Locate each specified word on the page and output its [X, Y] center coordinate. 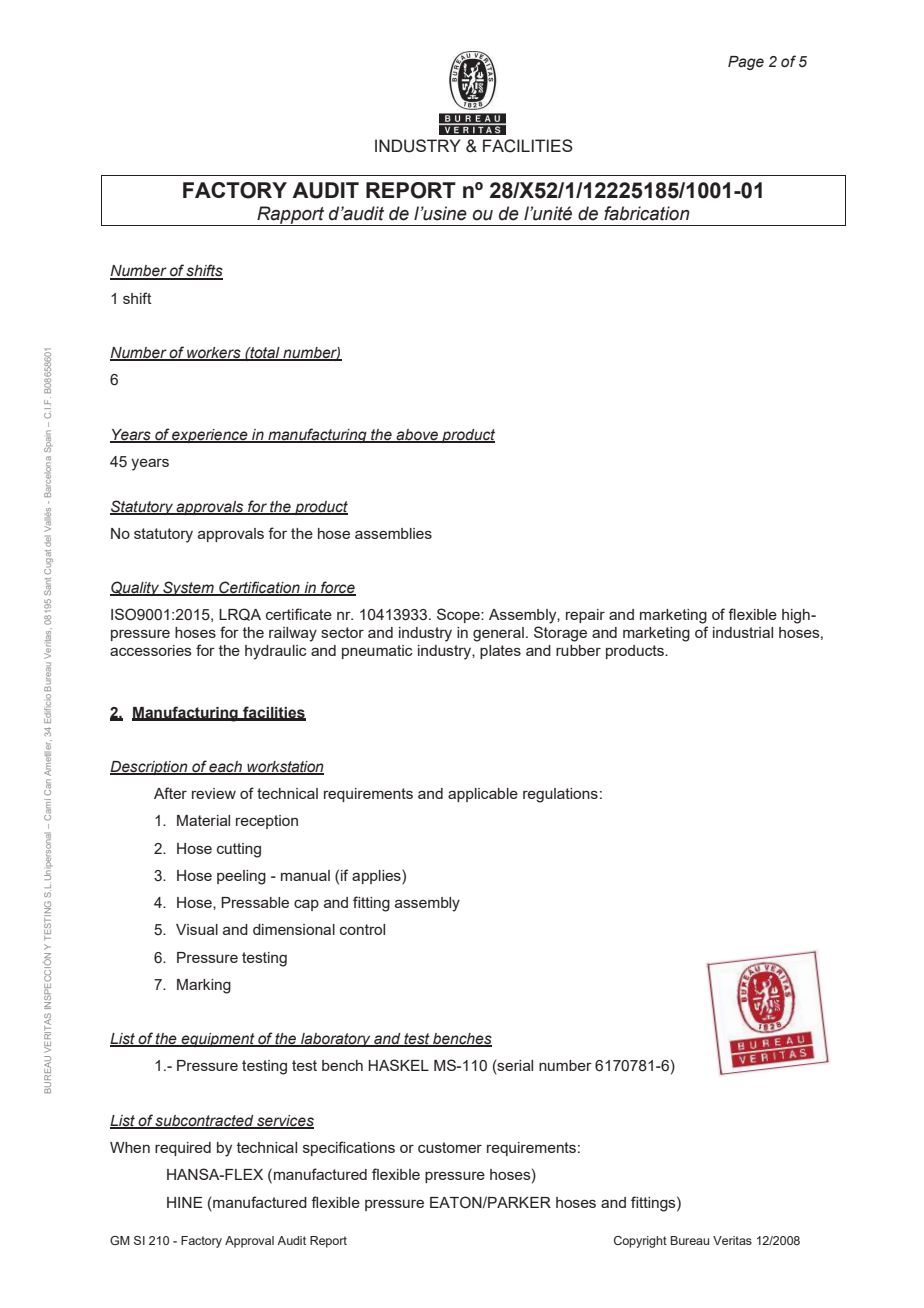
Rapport [291, 216]
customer [450, 1147]
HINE [185, 1202]
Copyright [640, 1242]
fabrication [647, 213]
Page [746, 63]
